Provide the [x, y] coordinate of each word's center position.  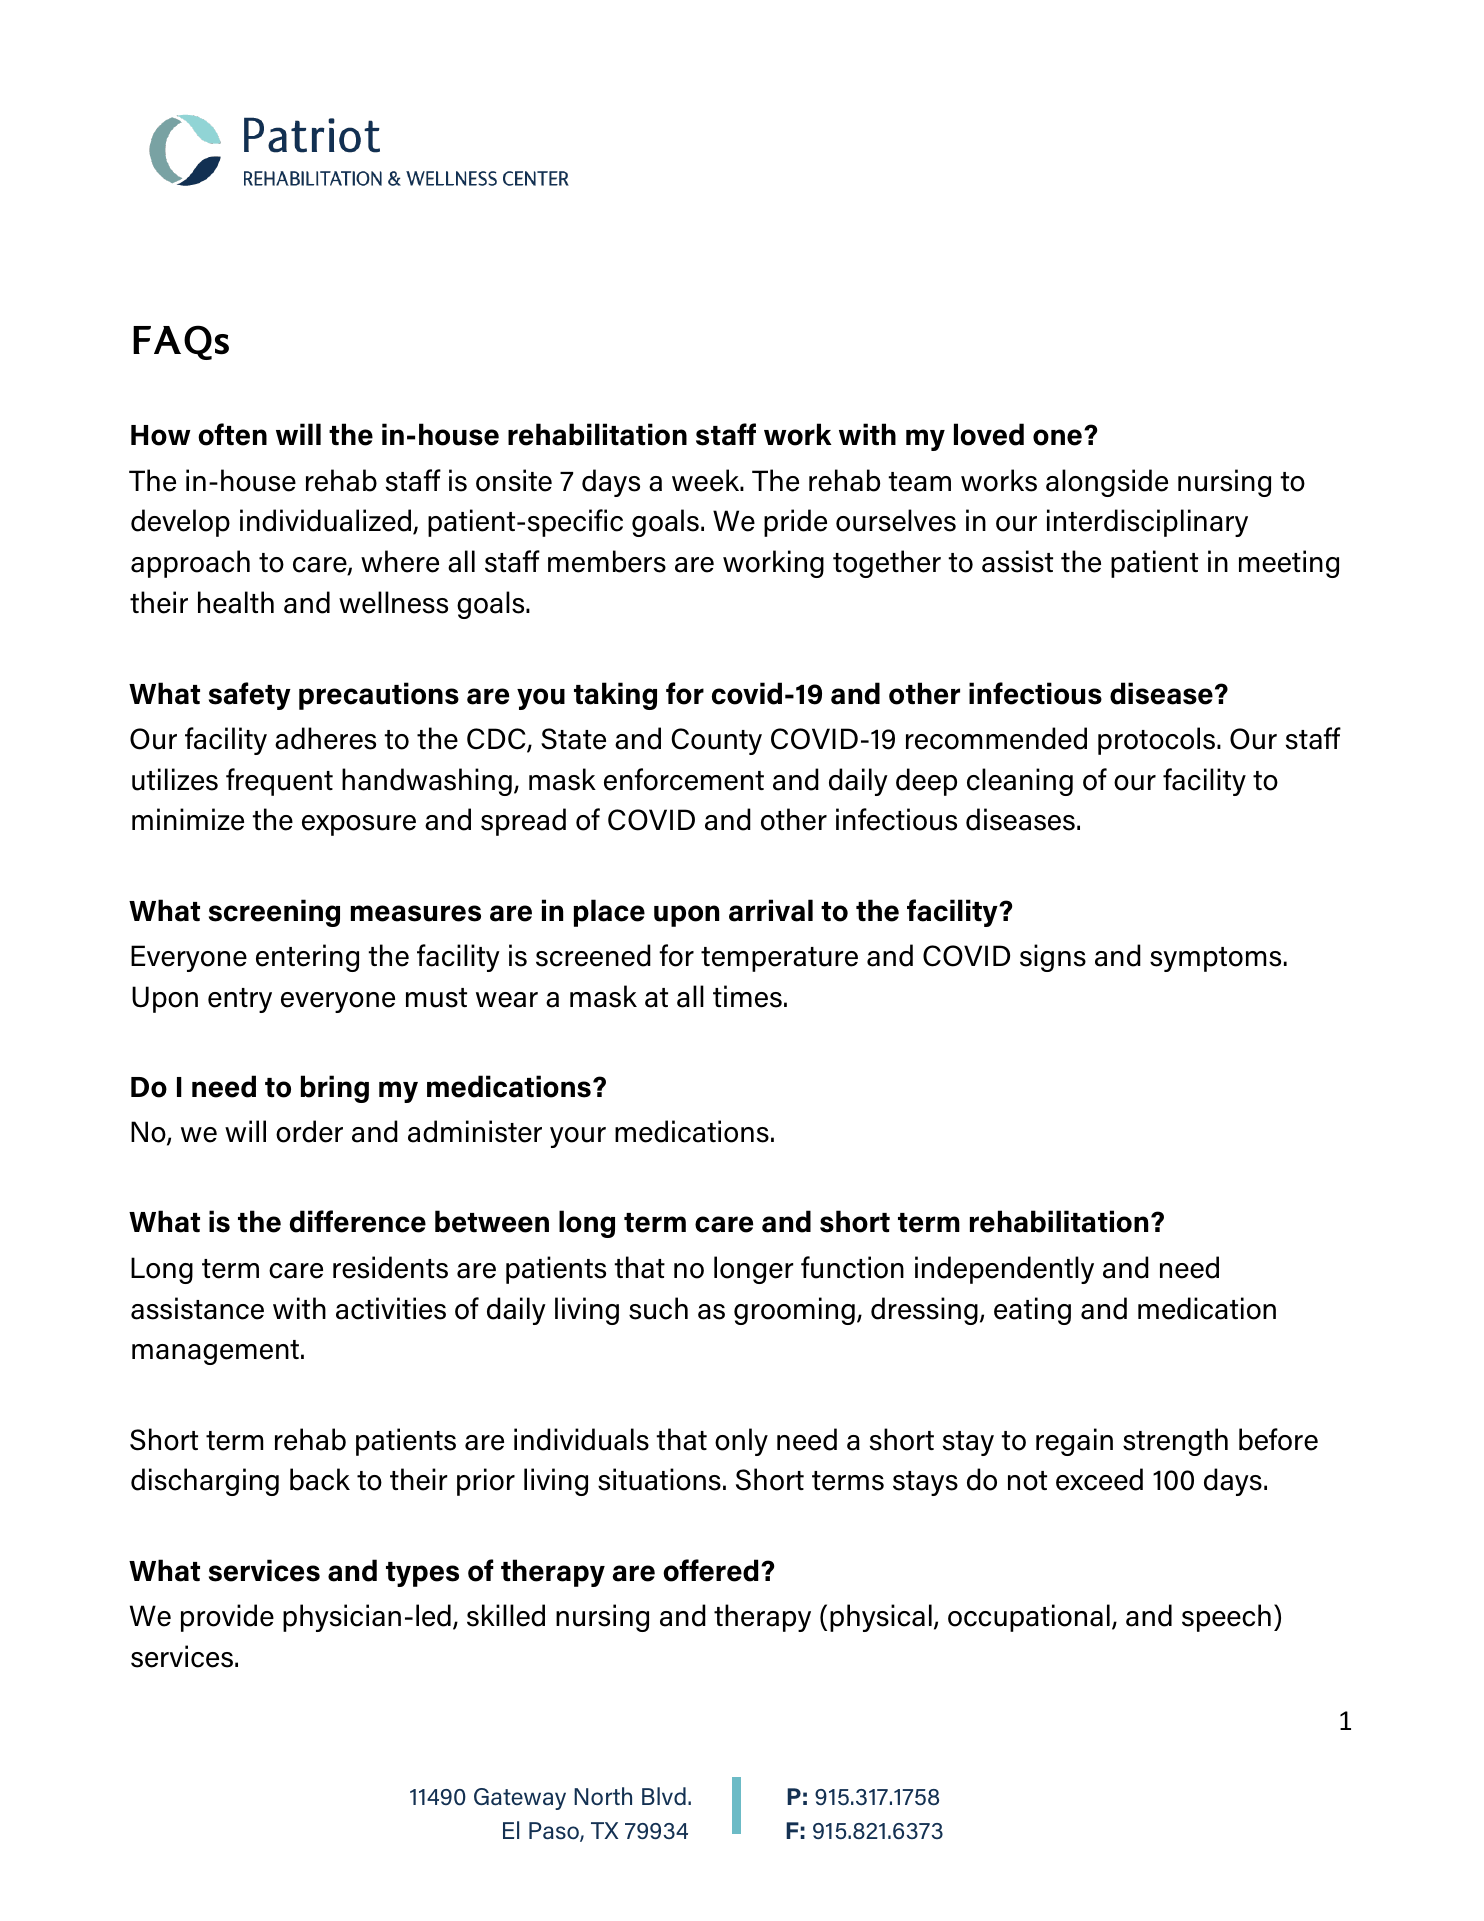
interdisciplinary [1147, 523]
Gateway [520, 1799]
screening [274, 913]
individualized [327, 522]
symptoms [1215, 959]
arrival [771, 910]
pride [795, 523]
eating [1032, 1311]
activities [391, 1308]
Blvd [664, 1796]
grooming [794, 1311]
